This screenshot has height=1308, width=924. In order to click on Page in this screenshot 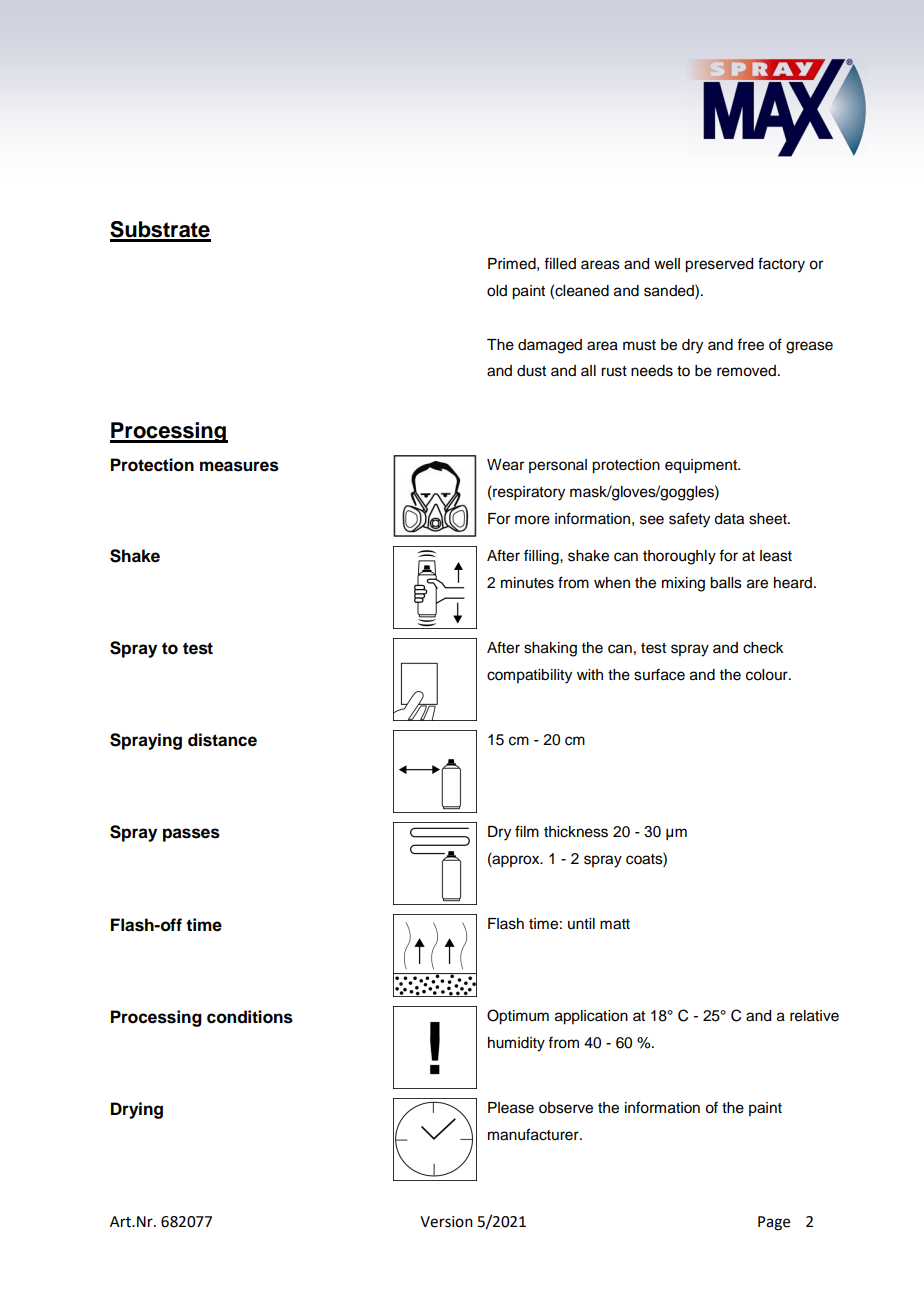, I will do `click(774, 1223)`.
